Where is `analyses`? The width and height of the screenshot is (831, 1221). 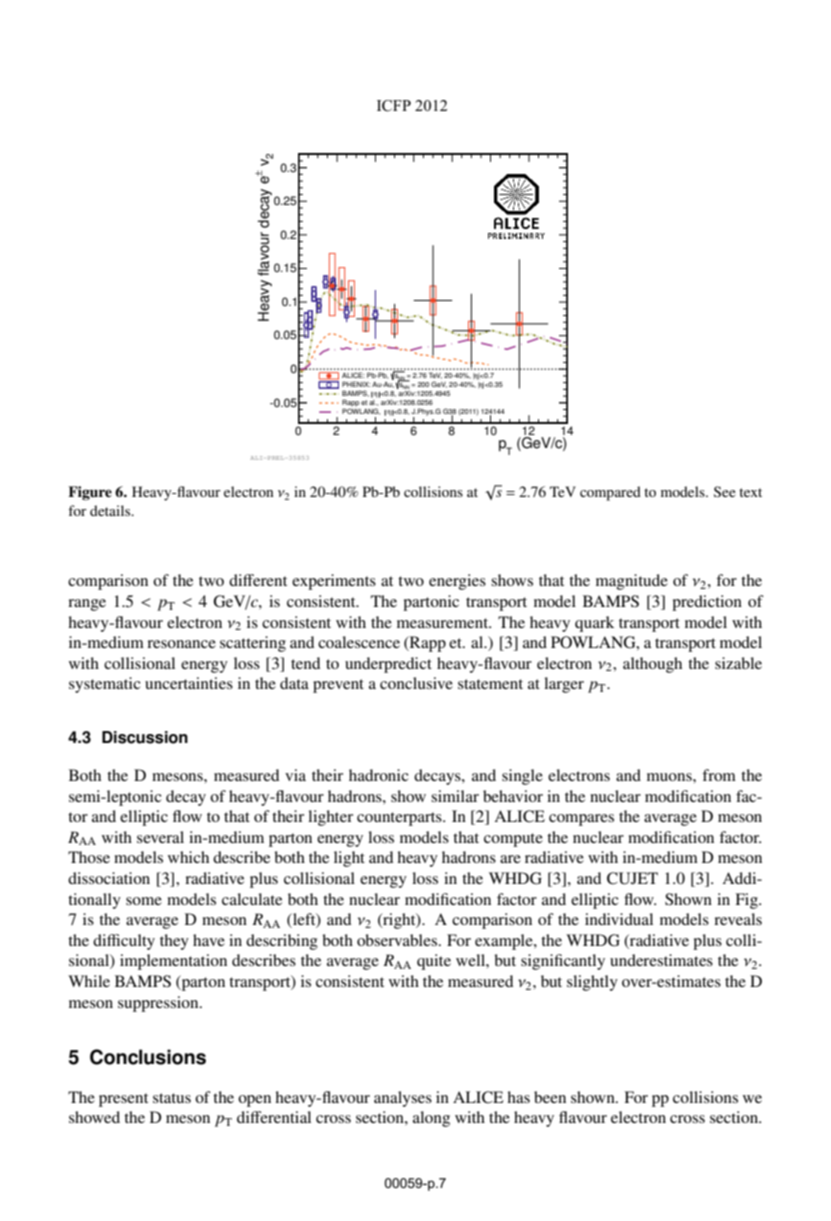
analyses is located at coordinates (403, 1099).
